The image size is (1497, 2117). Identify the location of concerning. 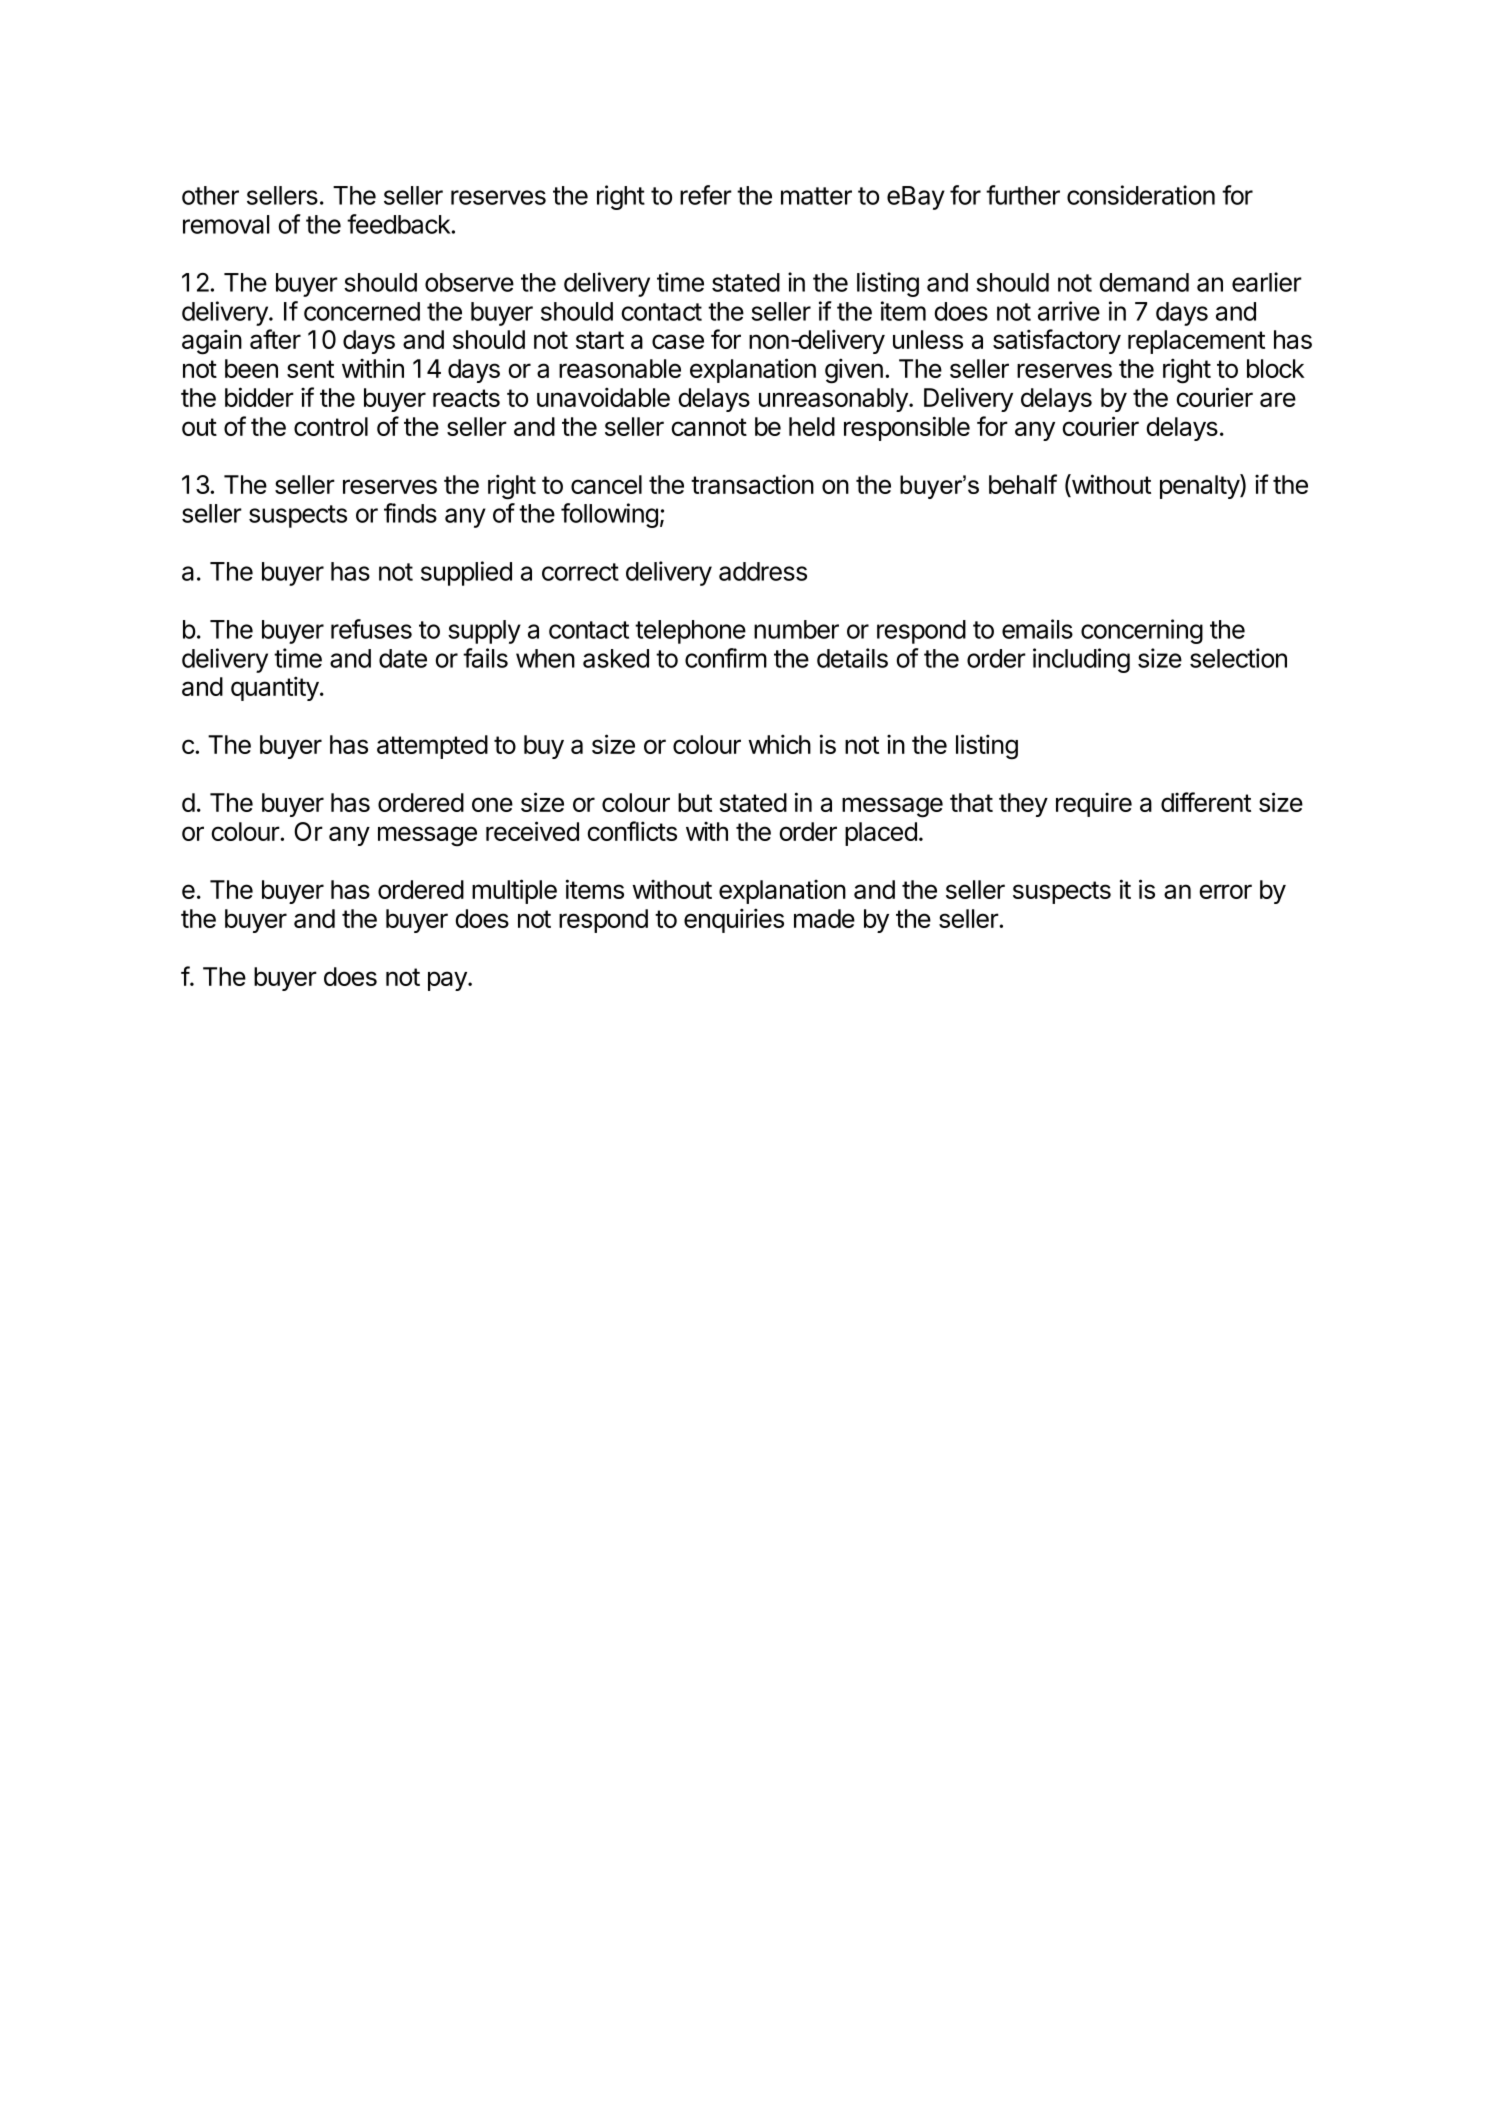
(1142, 631).
